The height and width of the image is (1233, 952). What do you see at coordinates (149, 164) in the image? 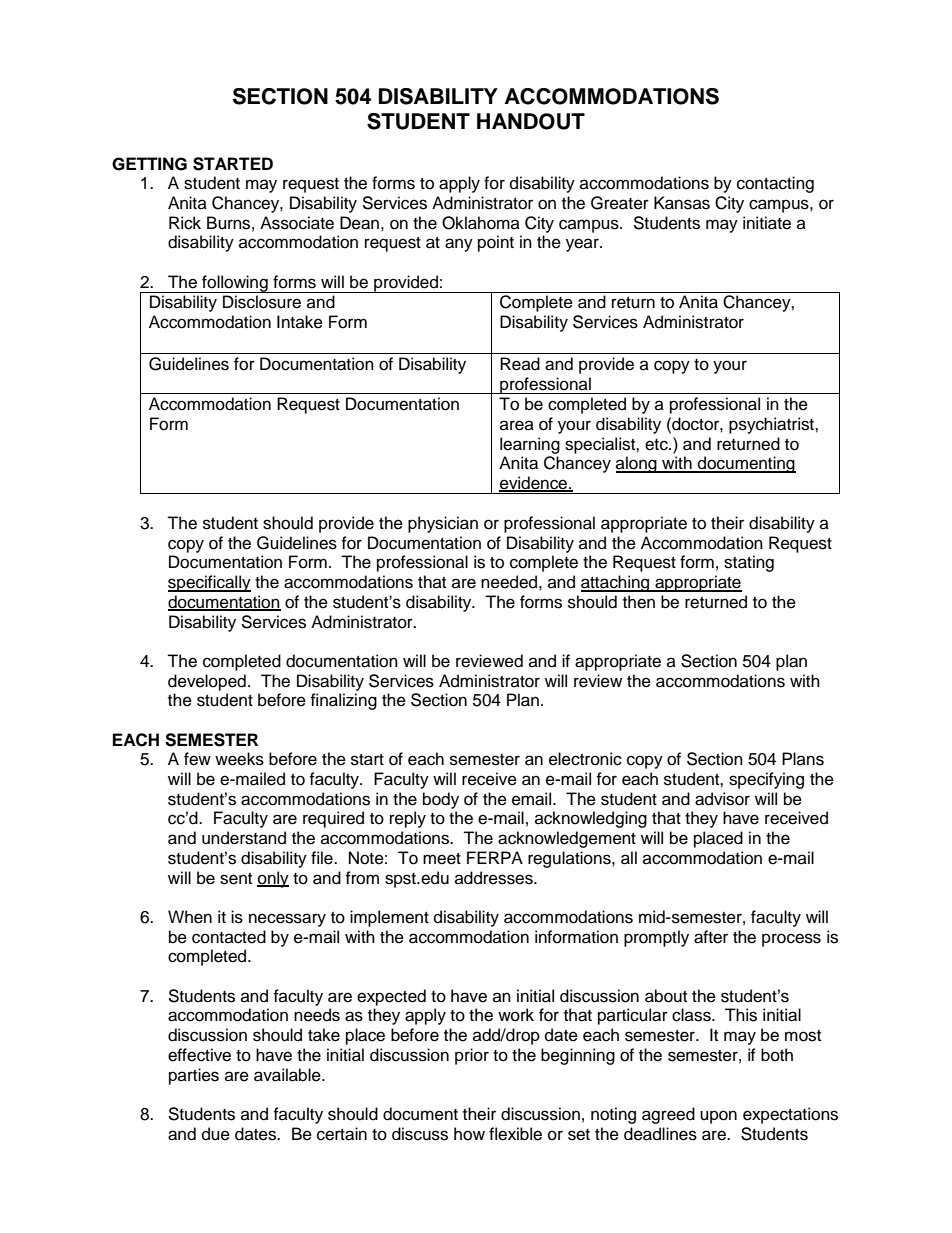
I see `GETTING` at bounding box center [149, 164].
